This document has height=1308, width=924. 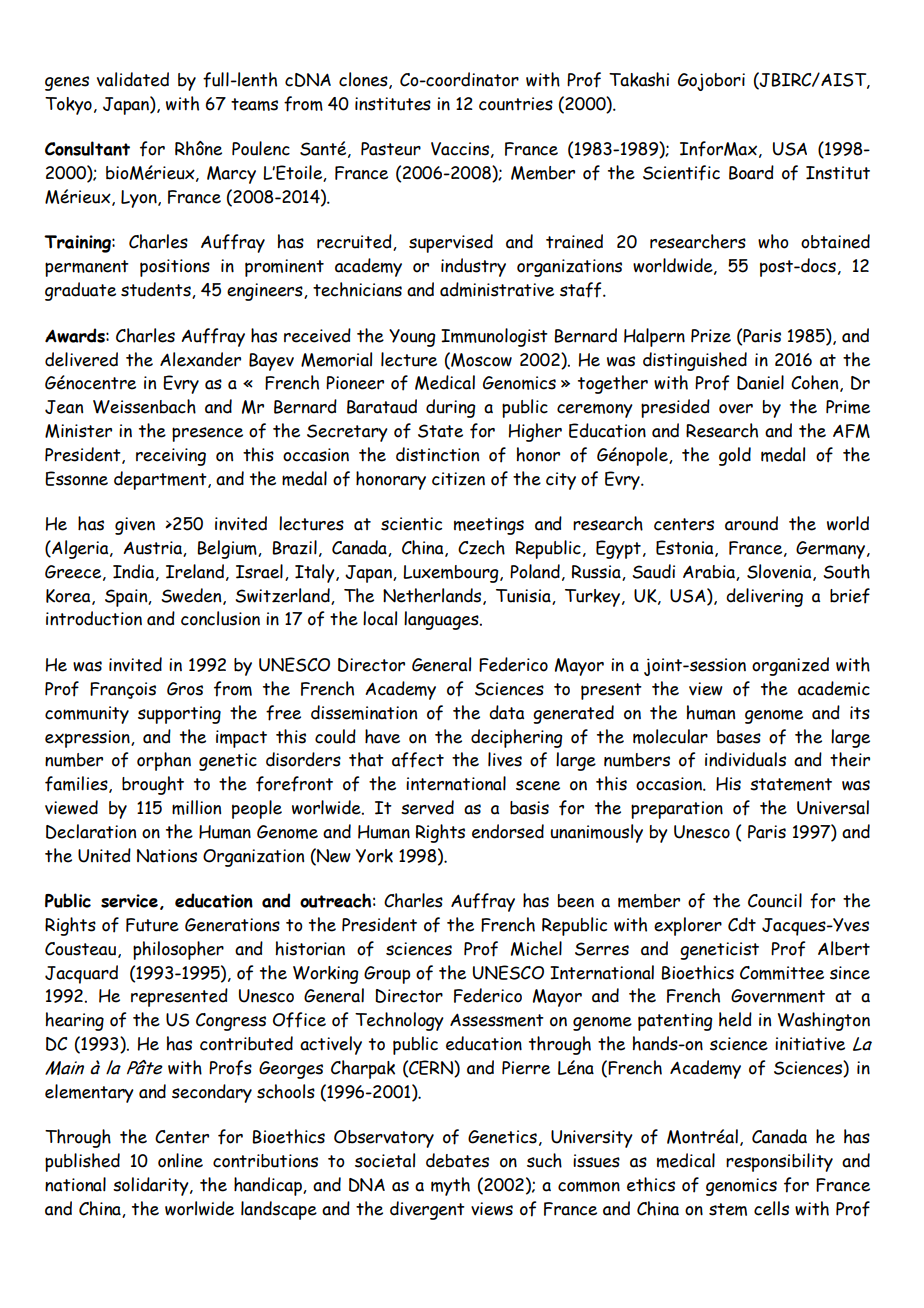 I want to click on citizen, so click(x=458, y=479).
